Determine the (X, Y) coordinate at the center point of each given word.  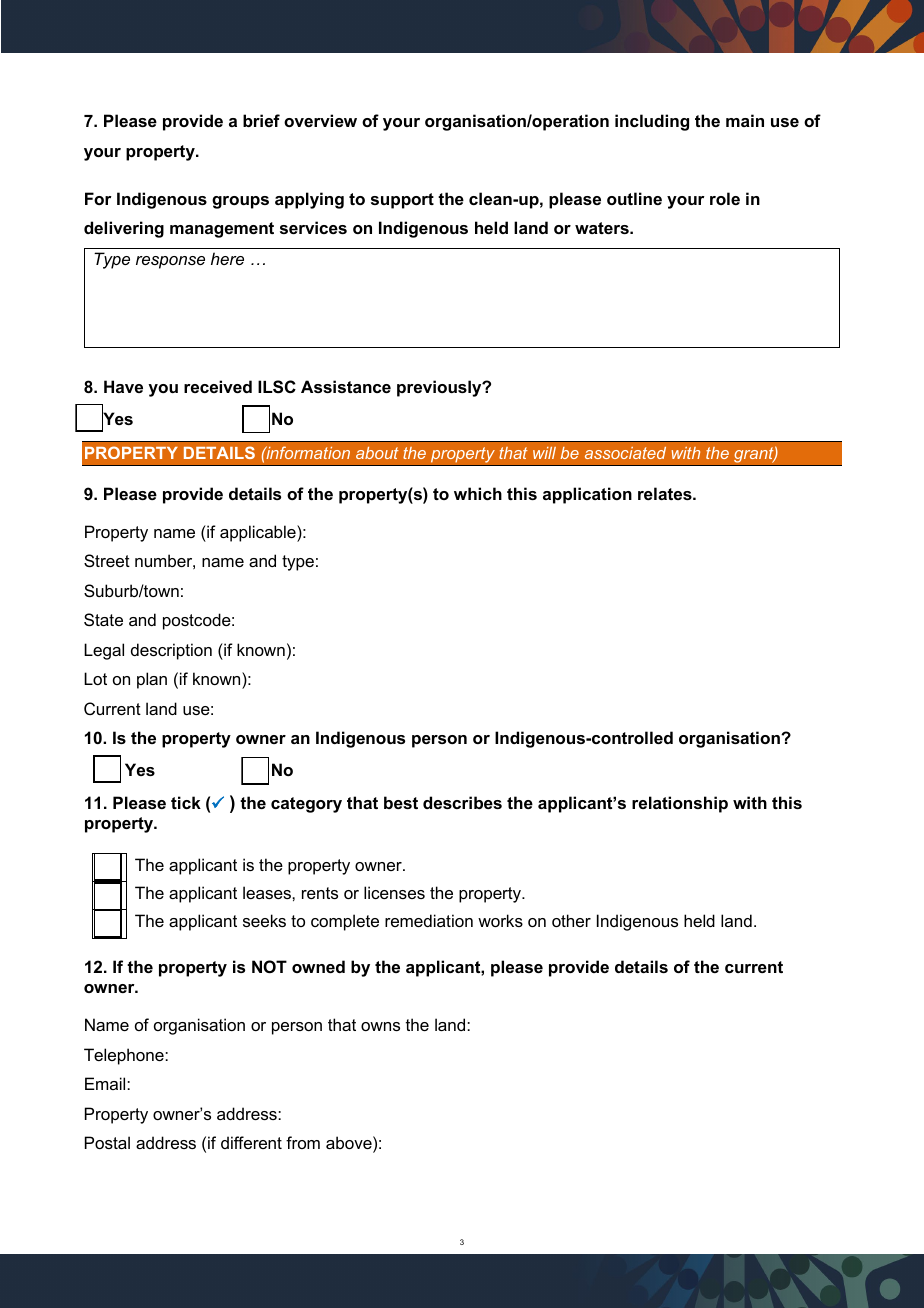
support (402, 201)
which (478, 493)
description (171, 651)
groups (240, 202)
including (652, 122)
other (571, 920)
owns (380, 1026)
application (587, 495)
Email (106, 1083)
